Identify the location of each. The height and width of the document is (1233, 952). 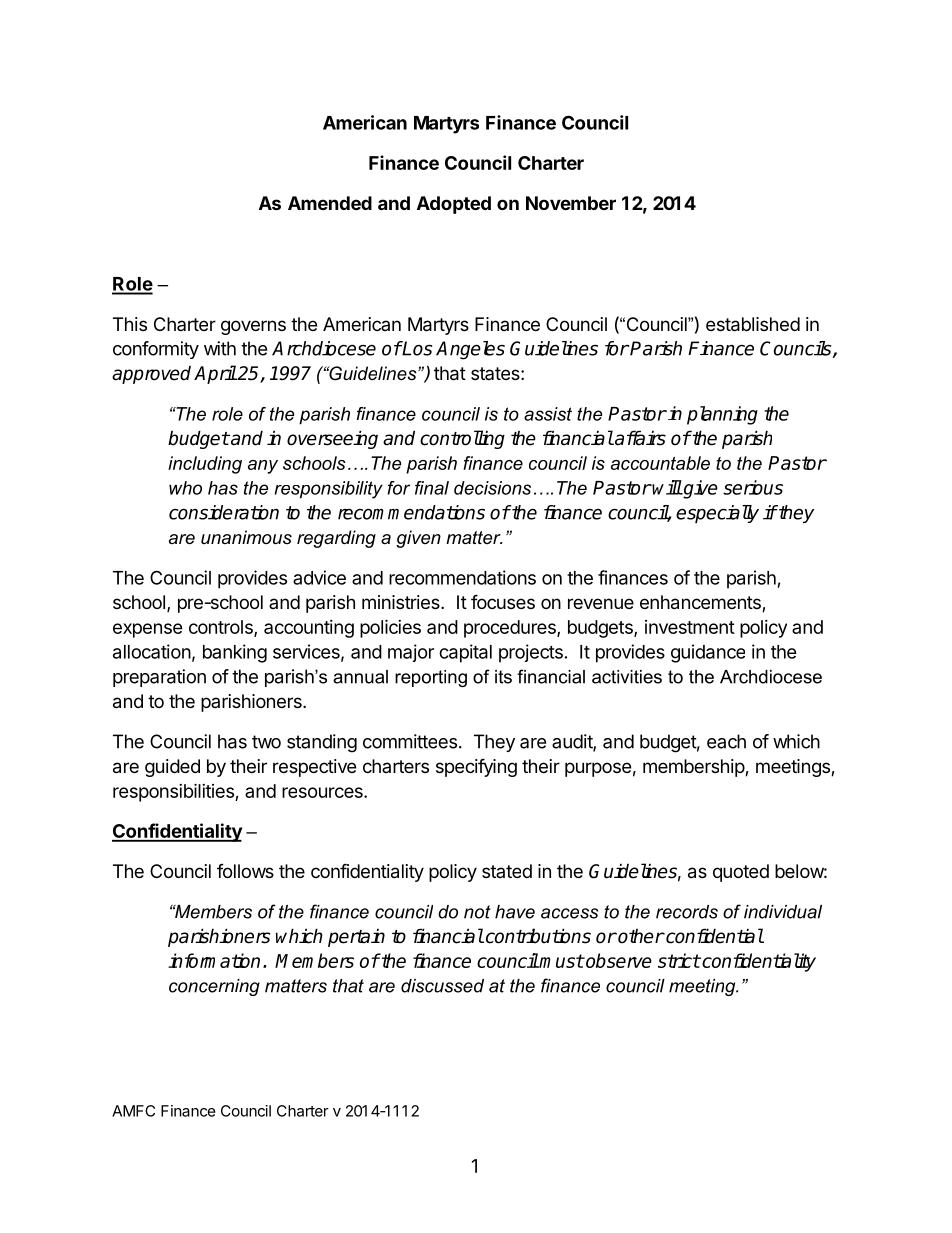
(726, 741).
